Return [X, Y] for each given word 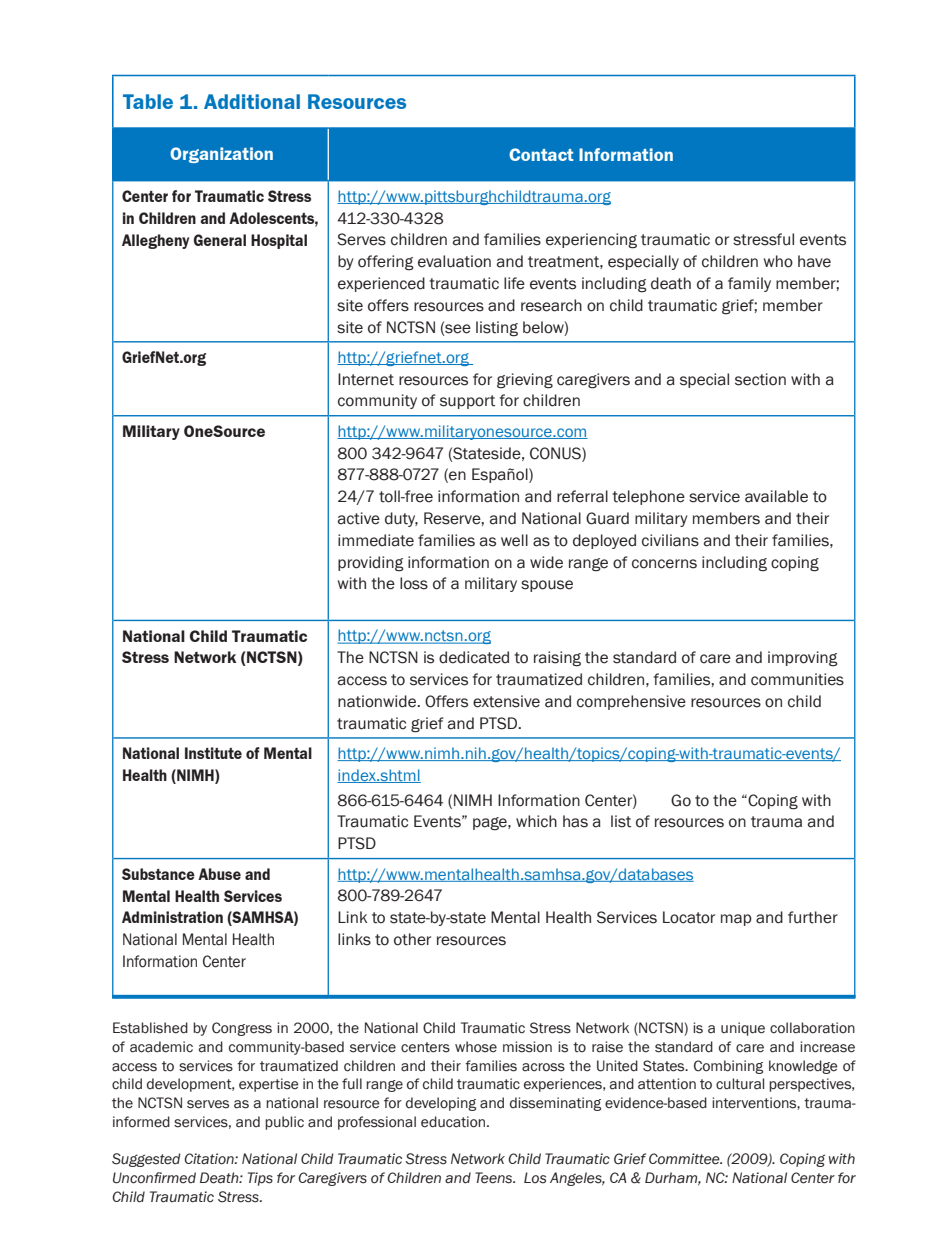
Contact [541, 154]
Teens [495, 1178]
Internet [366, 379]
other [412, 939]
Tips [260, 1179]
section [760, 379]
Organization [221, 155]
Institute [213, 753]
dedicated [474, 657]
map [736, 920]
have [814, 261]
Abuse [219, 874]
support [467, 402]
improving [803, 659]
